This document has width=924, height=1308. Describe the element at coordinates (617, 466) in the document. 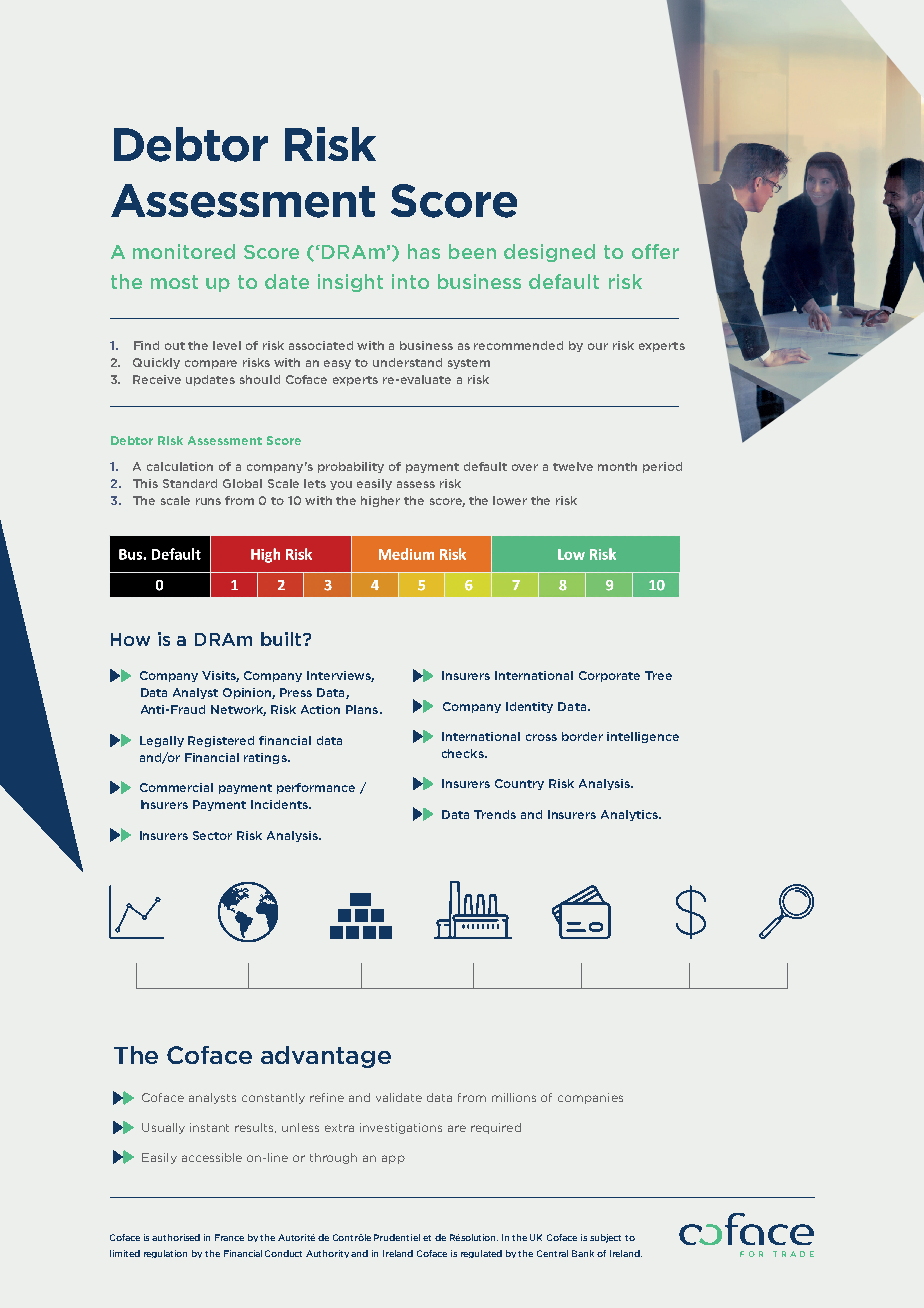

I see `month` at that location.
